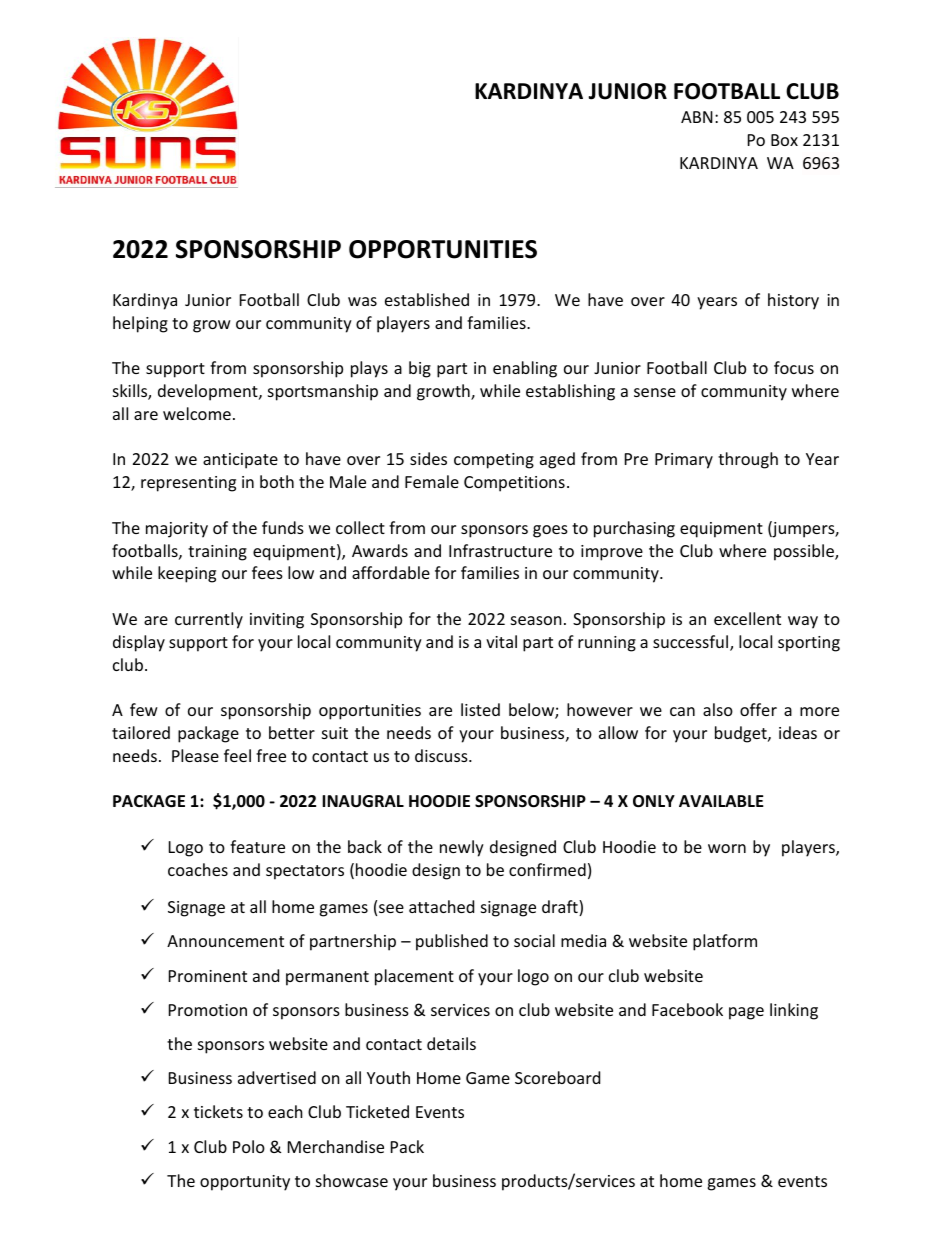  I want to click on helping, so click(140, 324).
